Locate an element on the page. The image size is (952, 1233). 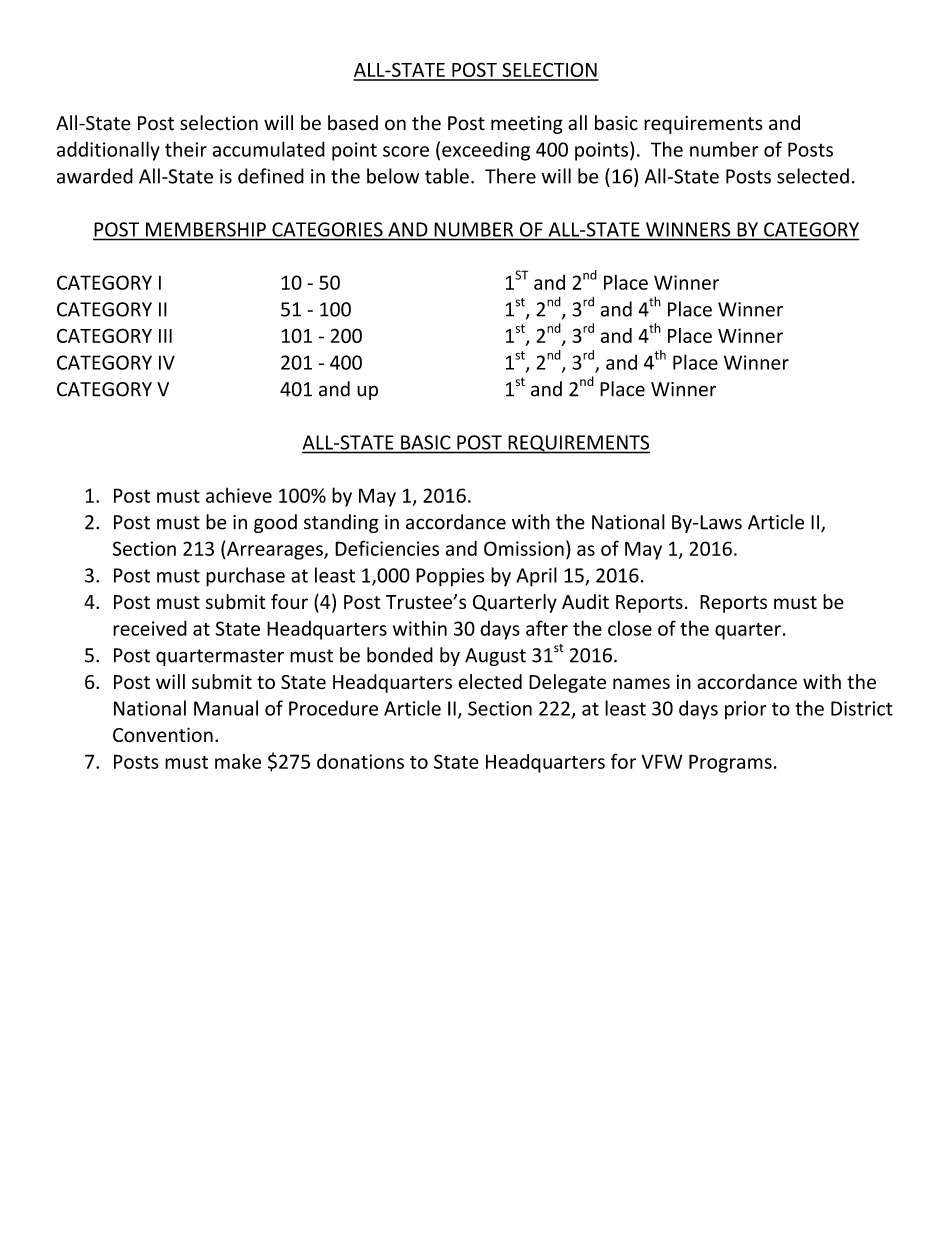
donations is located at coordinates (360, 761).
